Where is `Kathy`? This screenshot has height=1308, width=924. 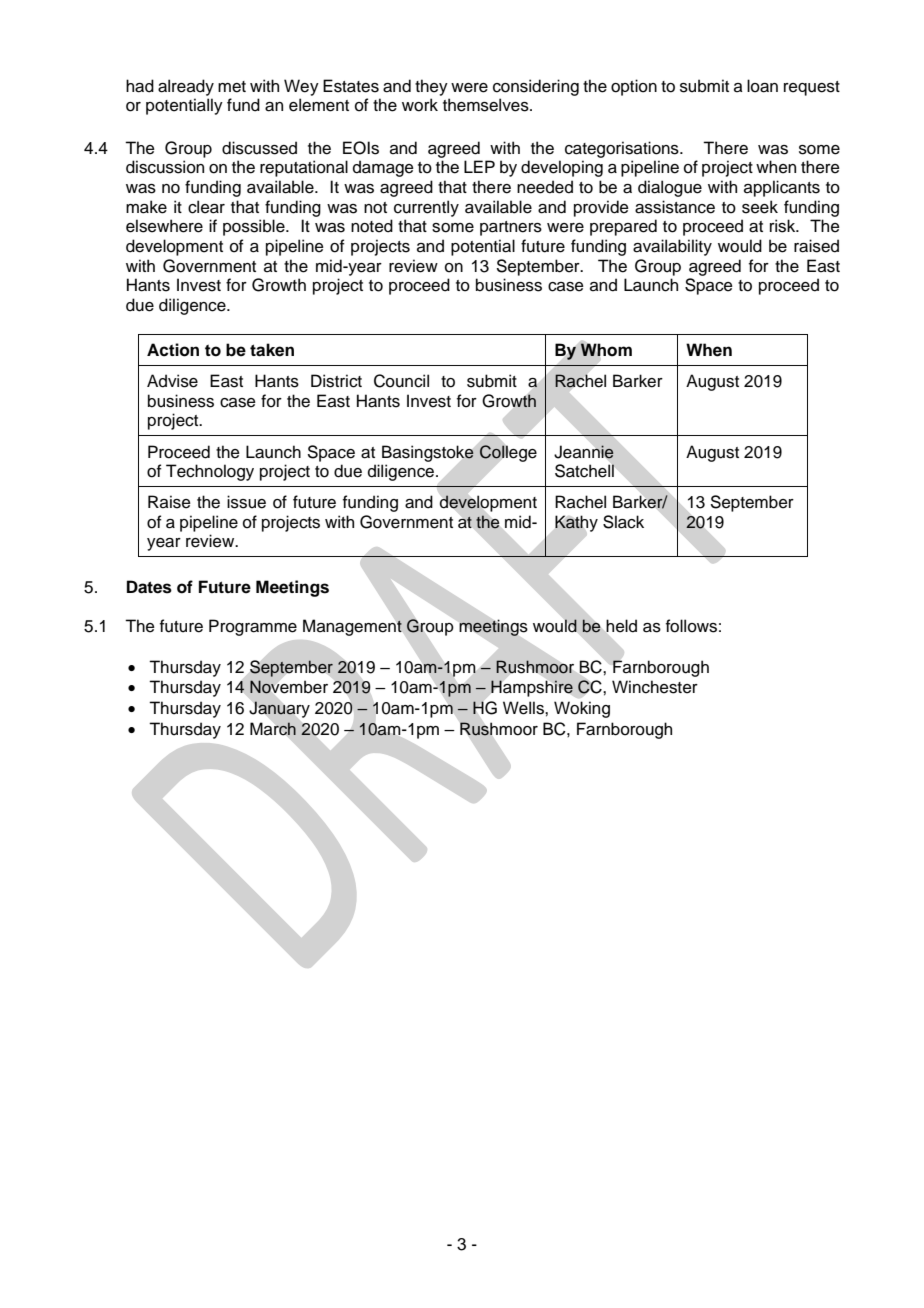 Kathy is located at coordinates (576, 523).
